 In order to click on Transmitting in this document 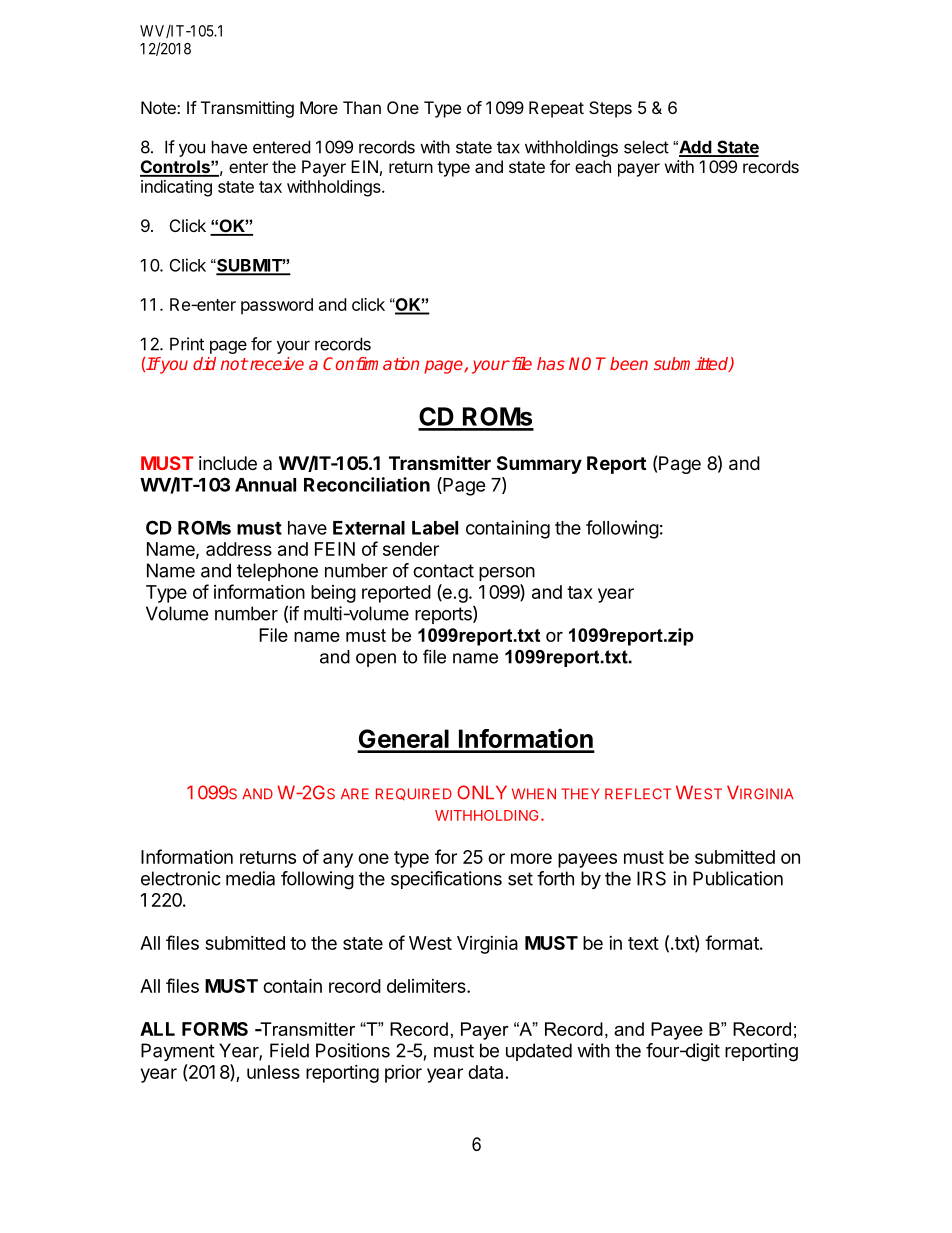, I will do `click(247, 109)`.
